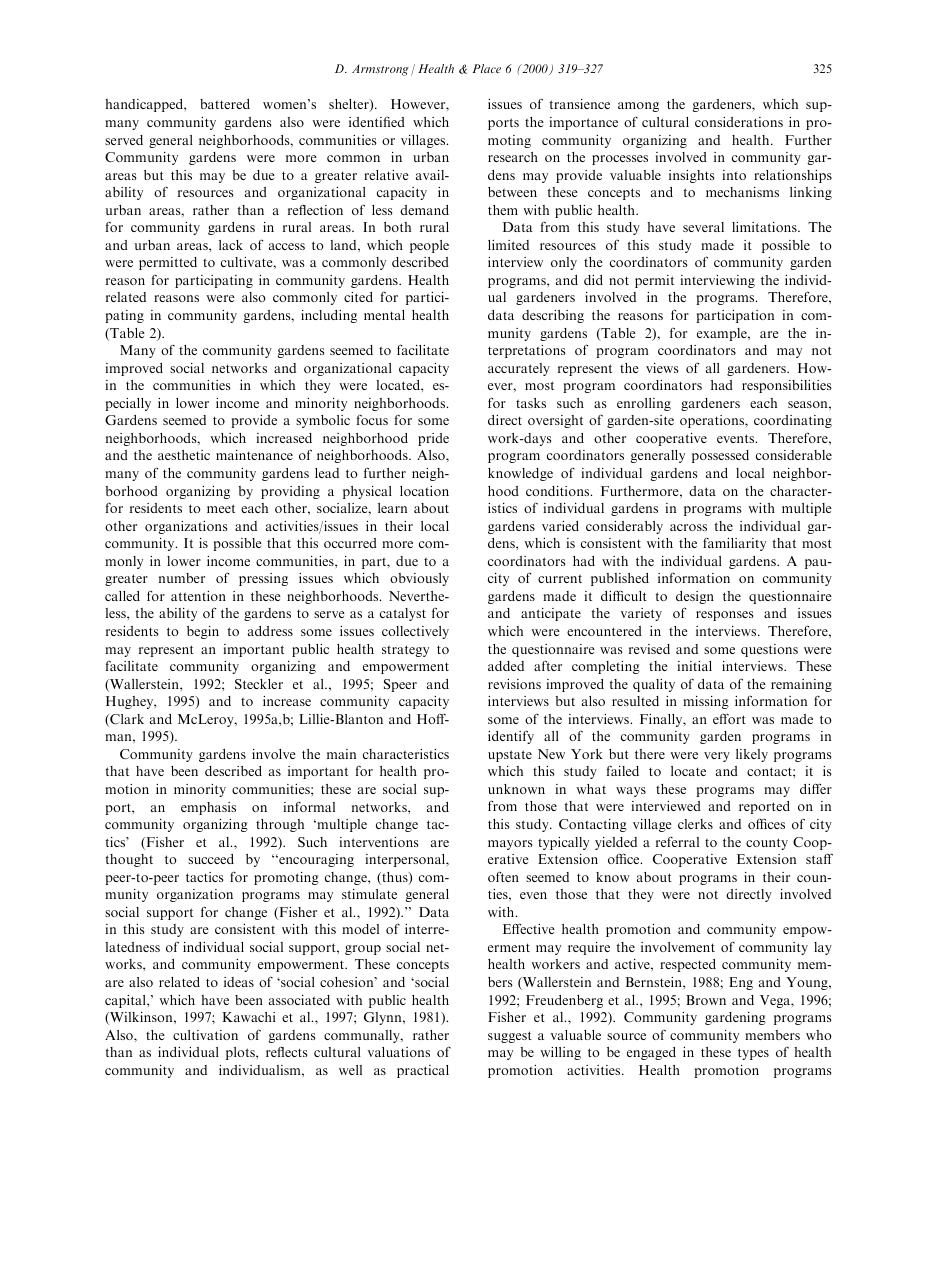 Image resolution: width=952 pixels, height=1268 pixels. What do you see at coordinates (241, 1053) in the screenshot?
I see `plots` at bounding box center [241, 1053].
